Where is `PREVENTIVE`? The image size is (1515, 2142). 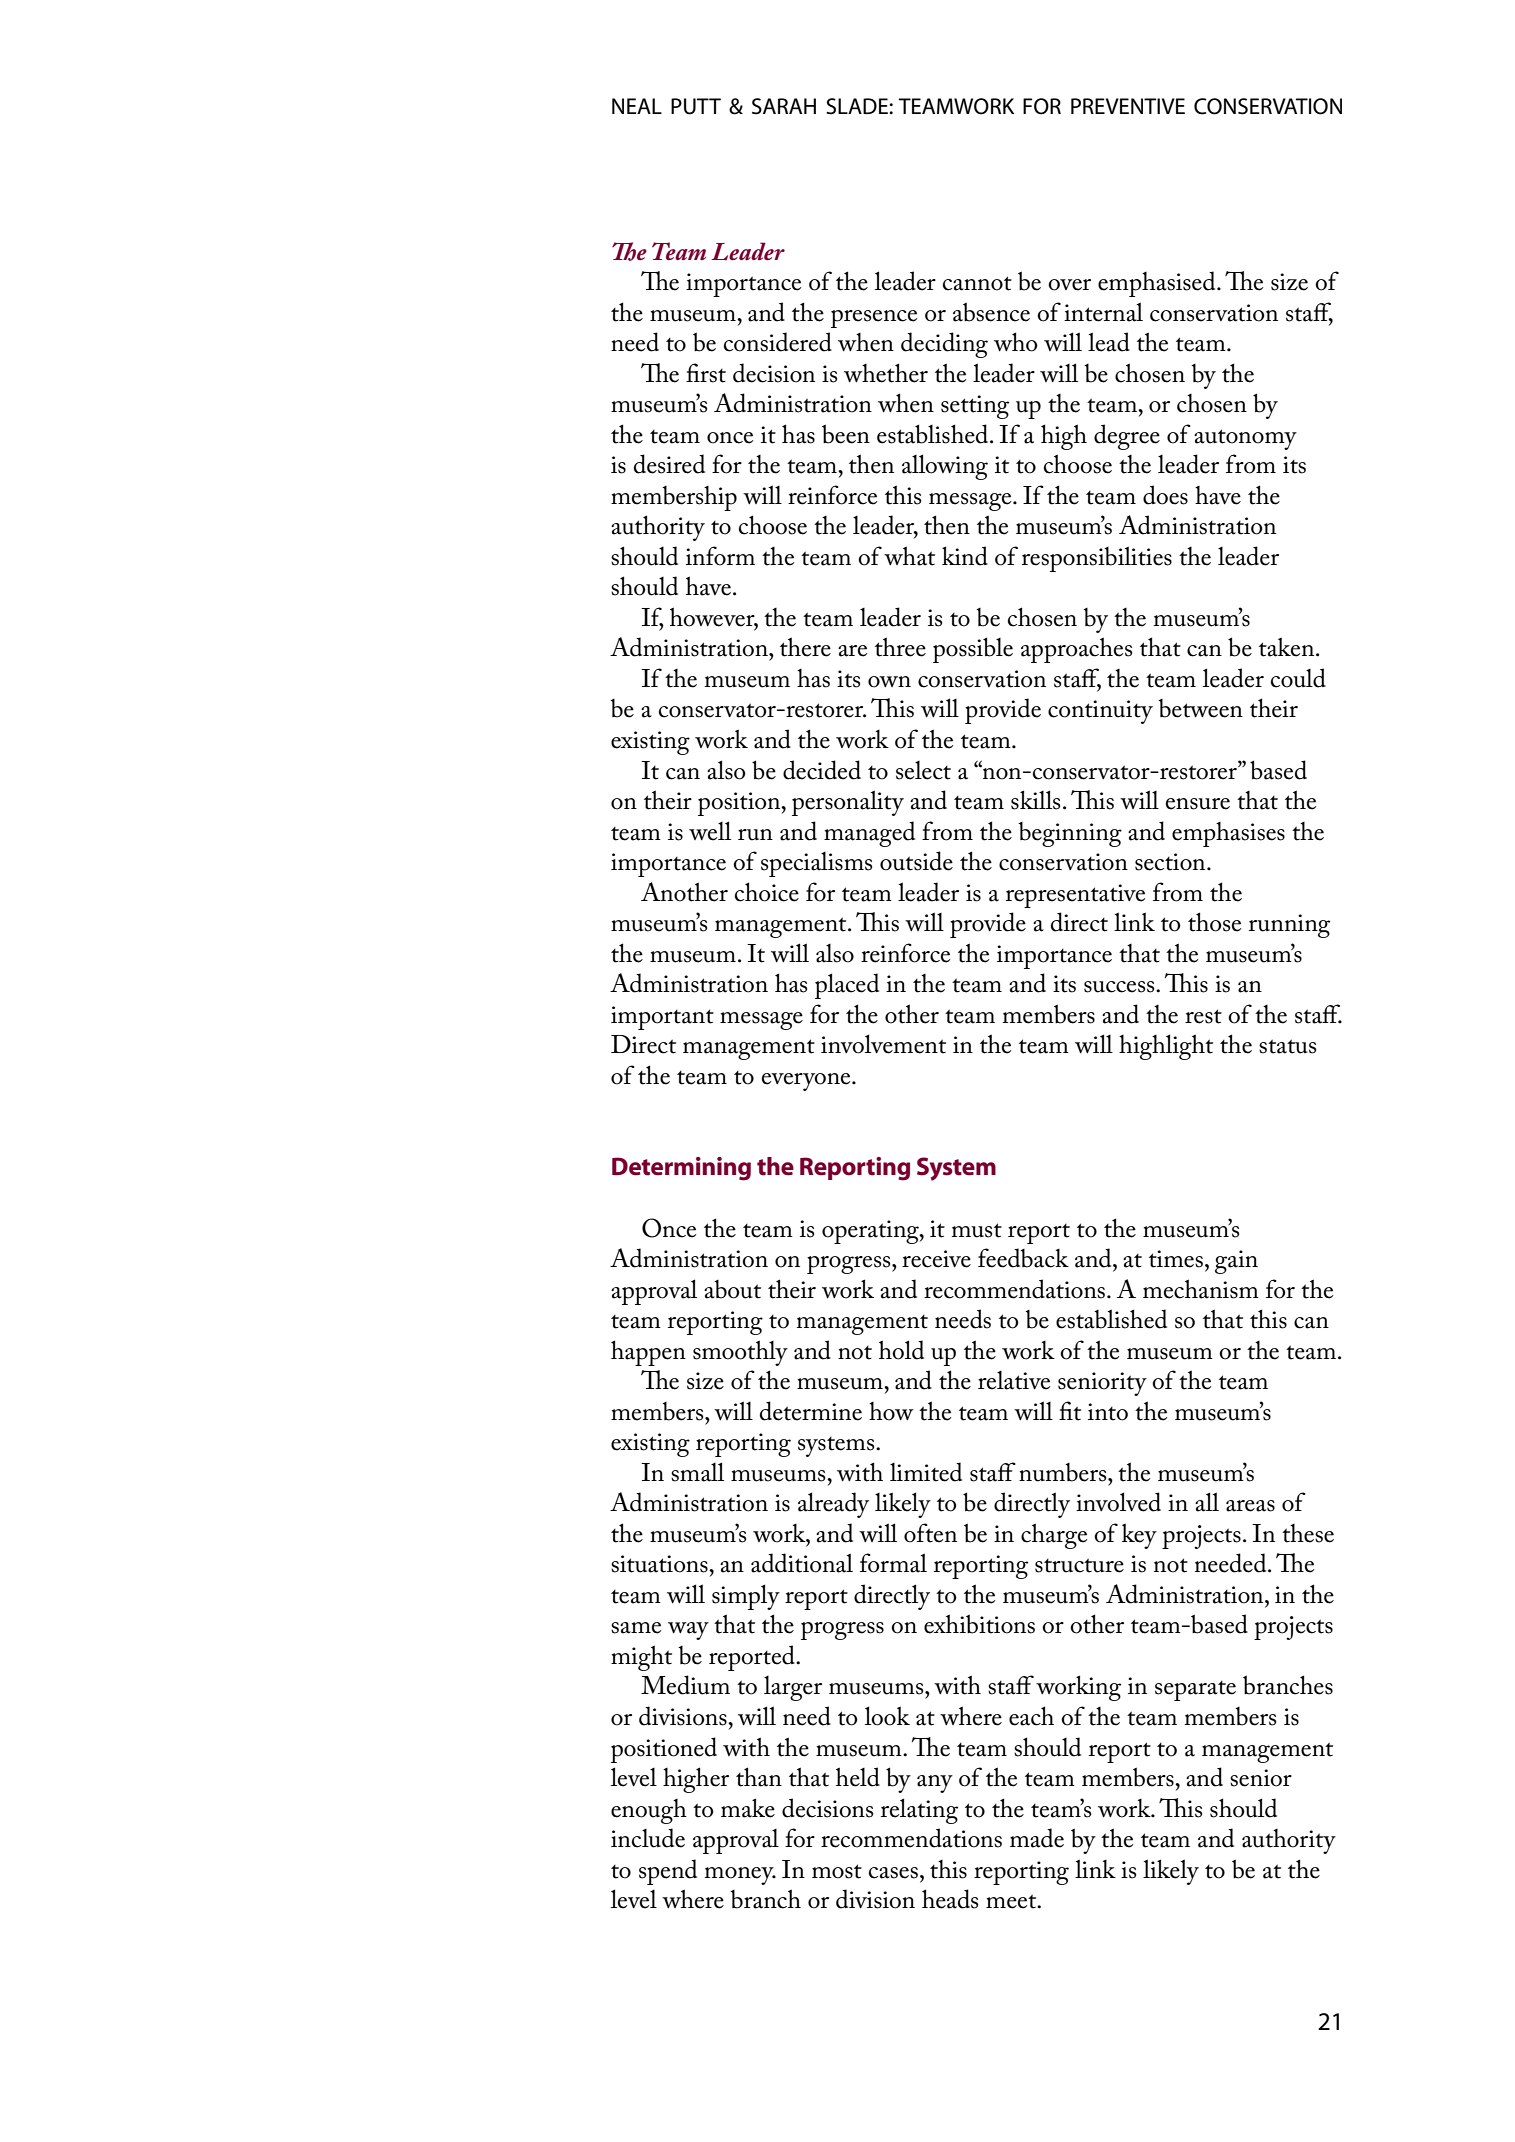
PREVENTIVE is located at coordinates (1128, 106).
